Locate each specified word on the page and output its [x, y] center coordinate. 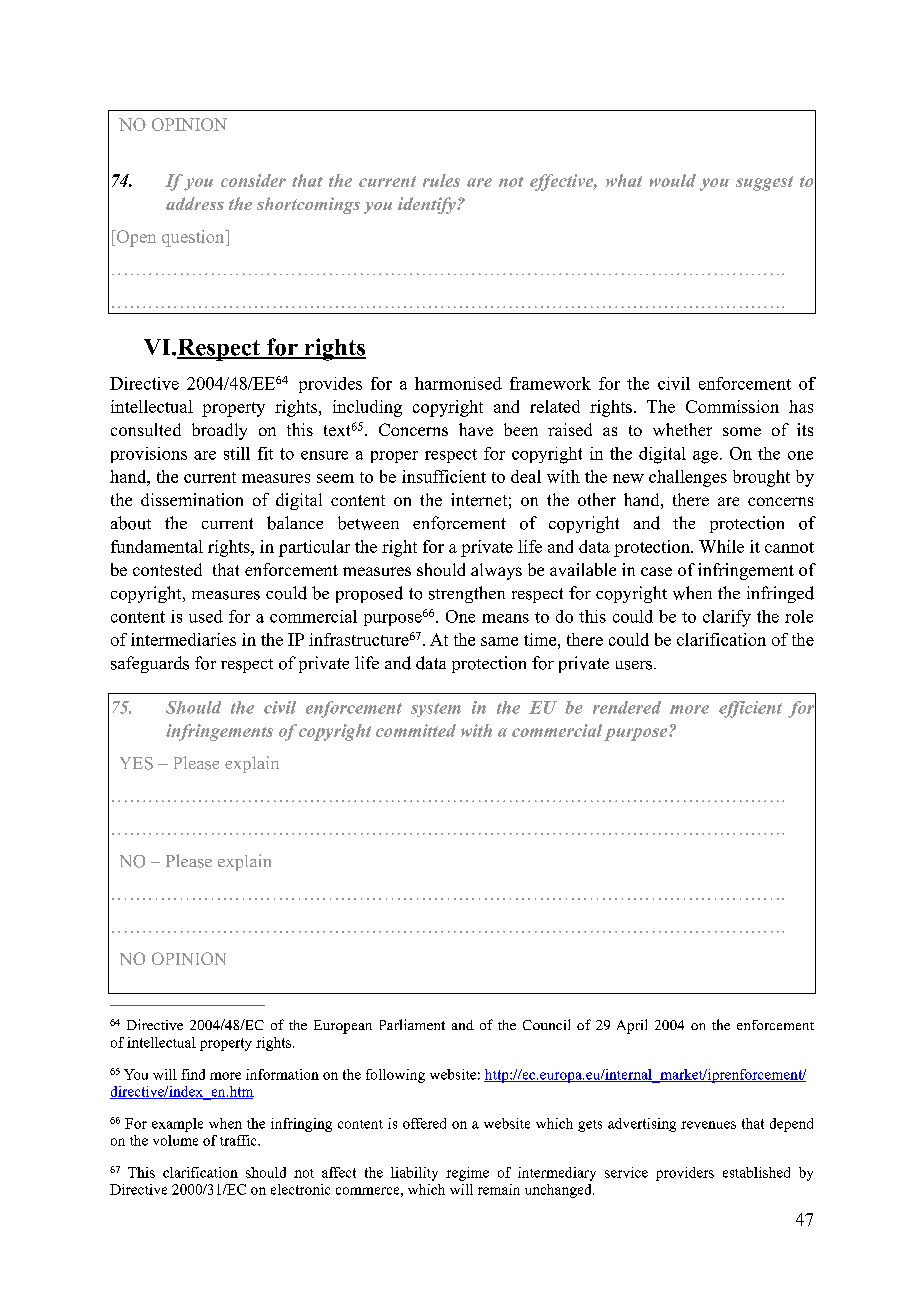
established [756, 1172]
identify [428, 205]
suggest [764, 183]
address [195, 203]
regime [467, 1174]
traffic [239, 1140]
